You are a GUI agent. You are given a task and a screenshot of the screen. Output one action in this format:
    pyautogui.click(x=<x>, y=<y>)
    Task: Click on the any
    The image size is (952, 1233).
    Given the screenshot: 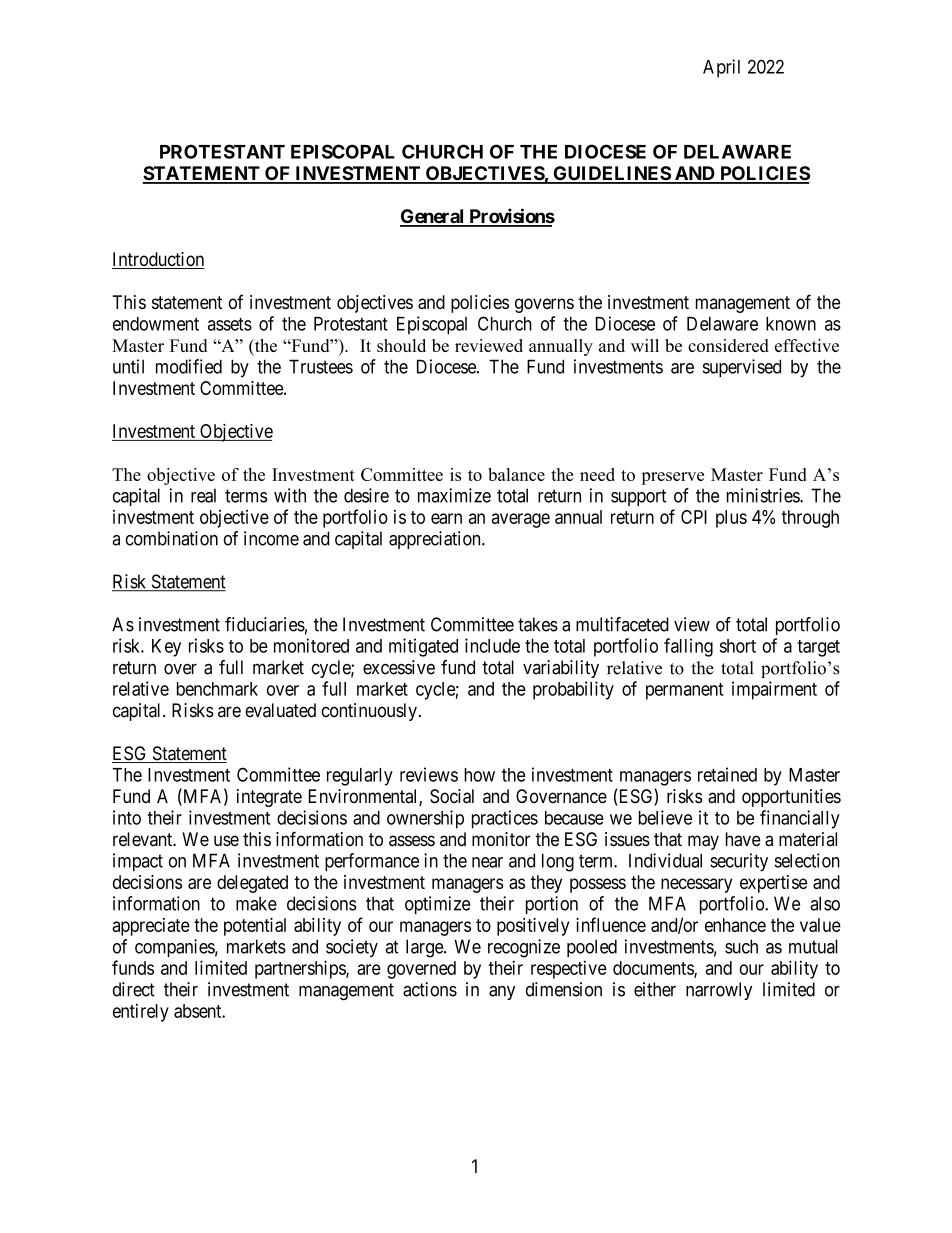 What is the action you would take?
    pyautogui.click(x=502, y=993)
